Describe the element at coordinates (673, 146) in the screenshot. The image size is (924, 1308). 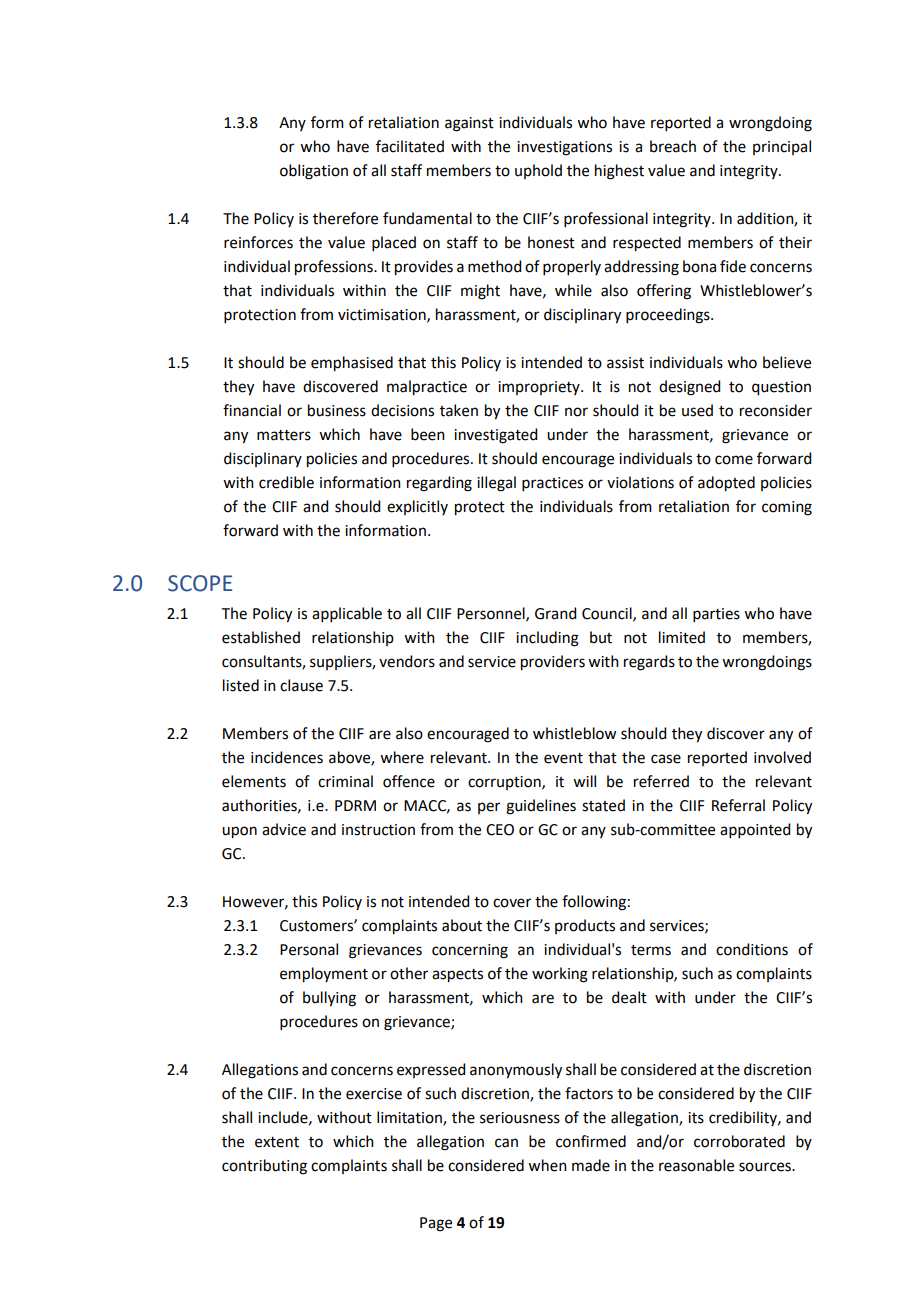
I see `breach` at that location.
